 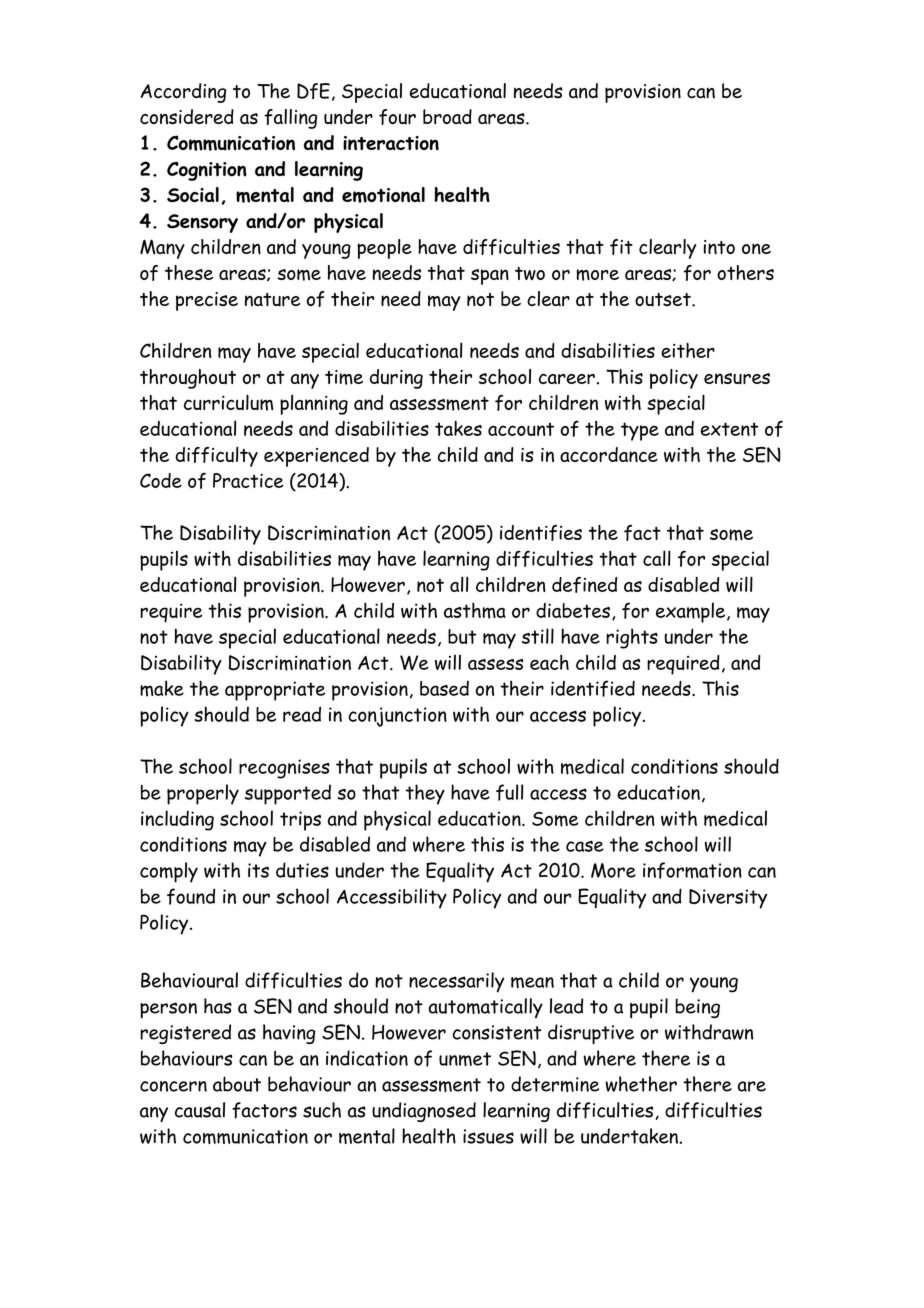 I want to click on about, so click(x=237, y=1084).
